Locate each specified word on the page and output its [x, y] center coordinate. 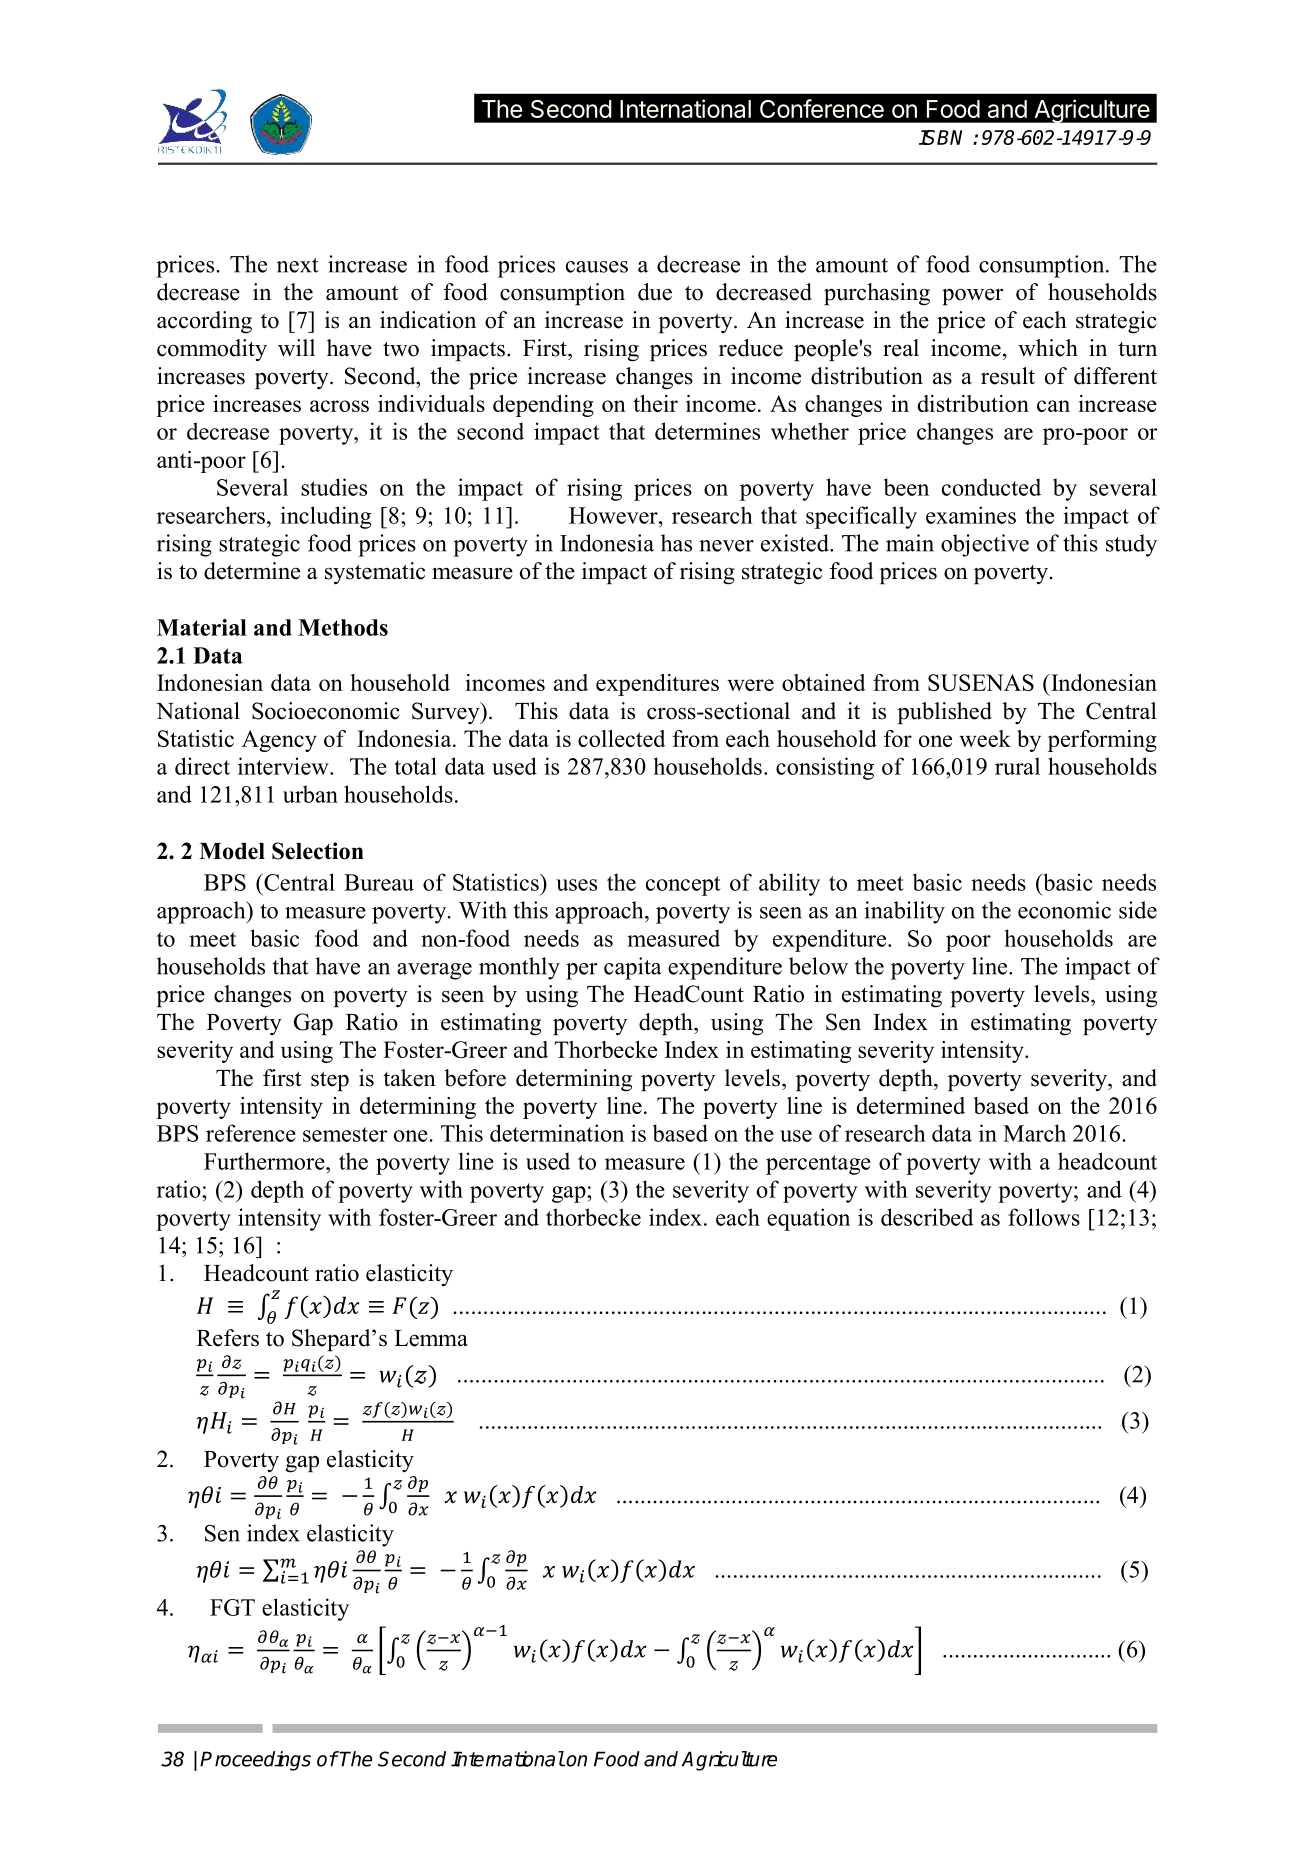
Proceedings [255, 1761]
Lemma [431, 1338]
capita [633, 968]
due [655, 292]
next [298, 265]
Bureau [379, 882]
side [1138, 910]
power [972, 297]
